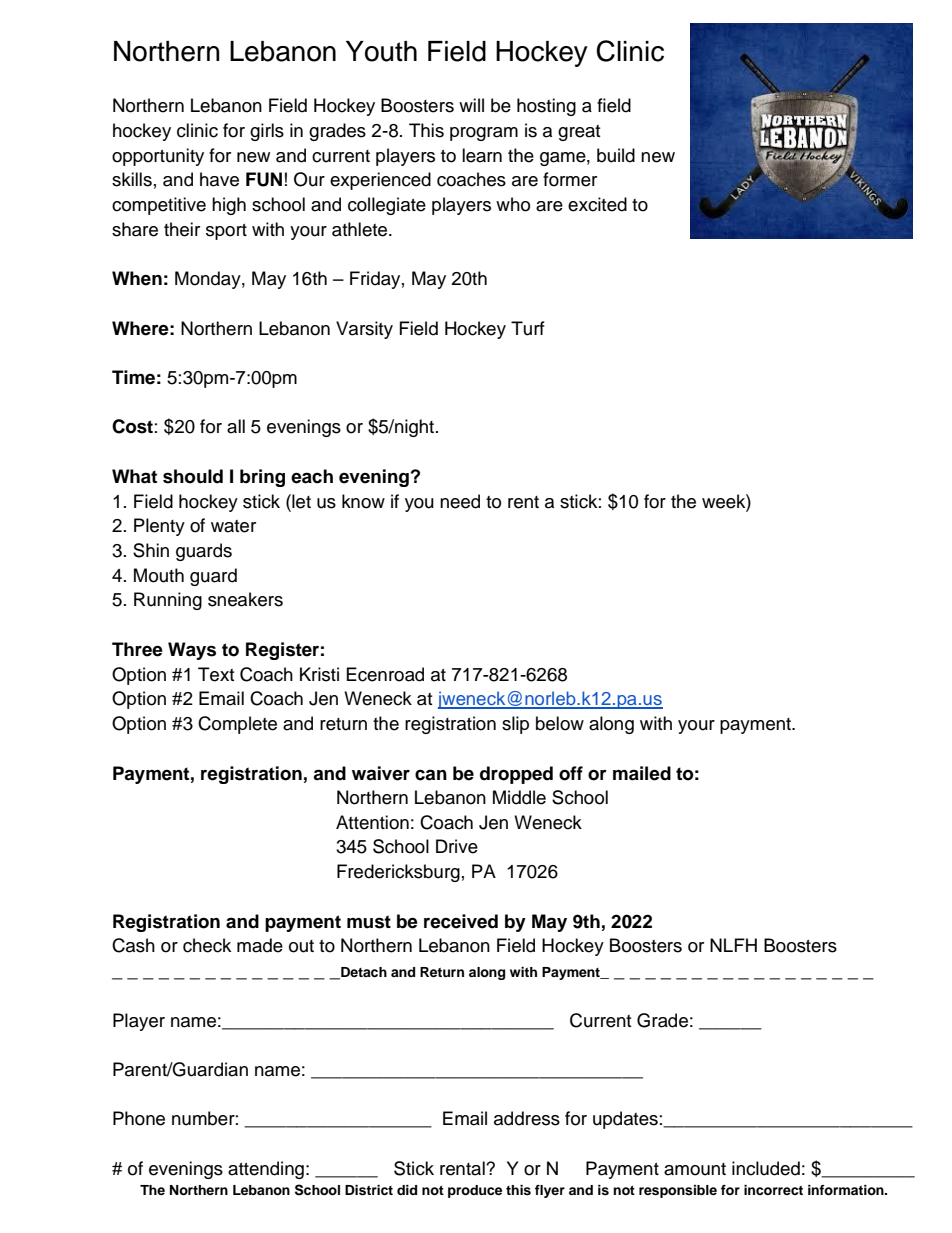 This image has width=952, height=1233. Describe the element at coordinates (266, 1170) in the image. I see `attending` at that location.
